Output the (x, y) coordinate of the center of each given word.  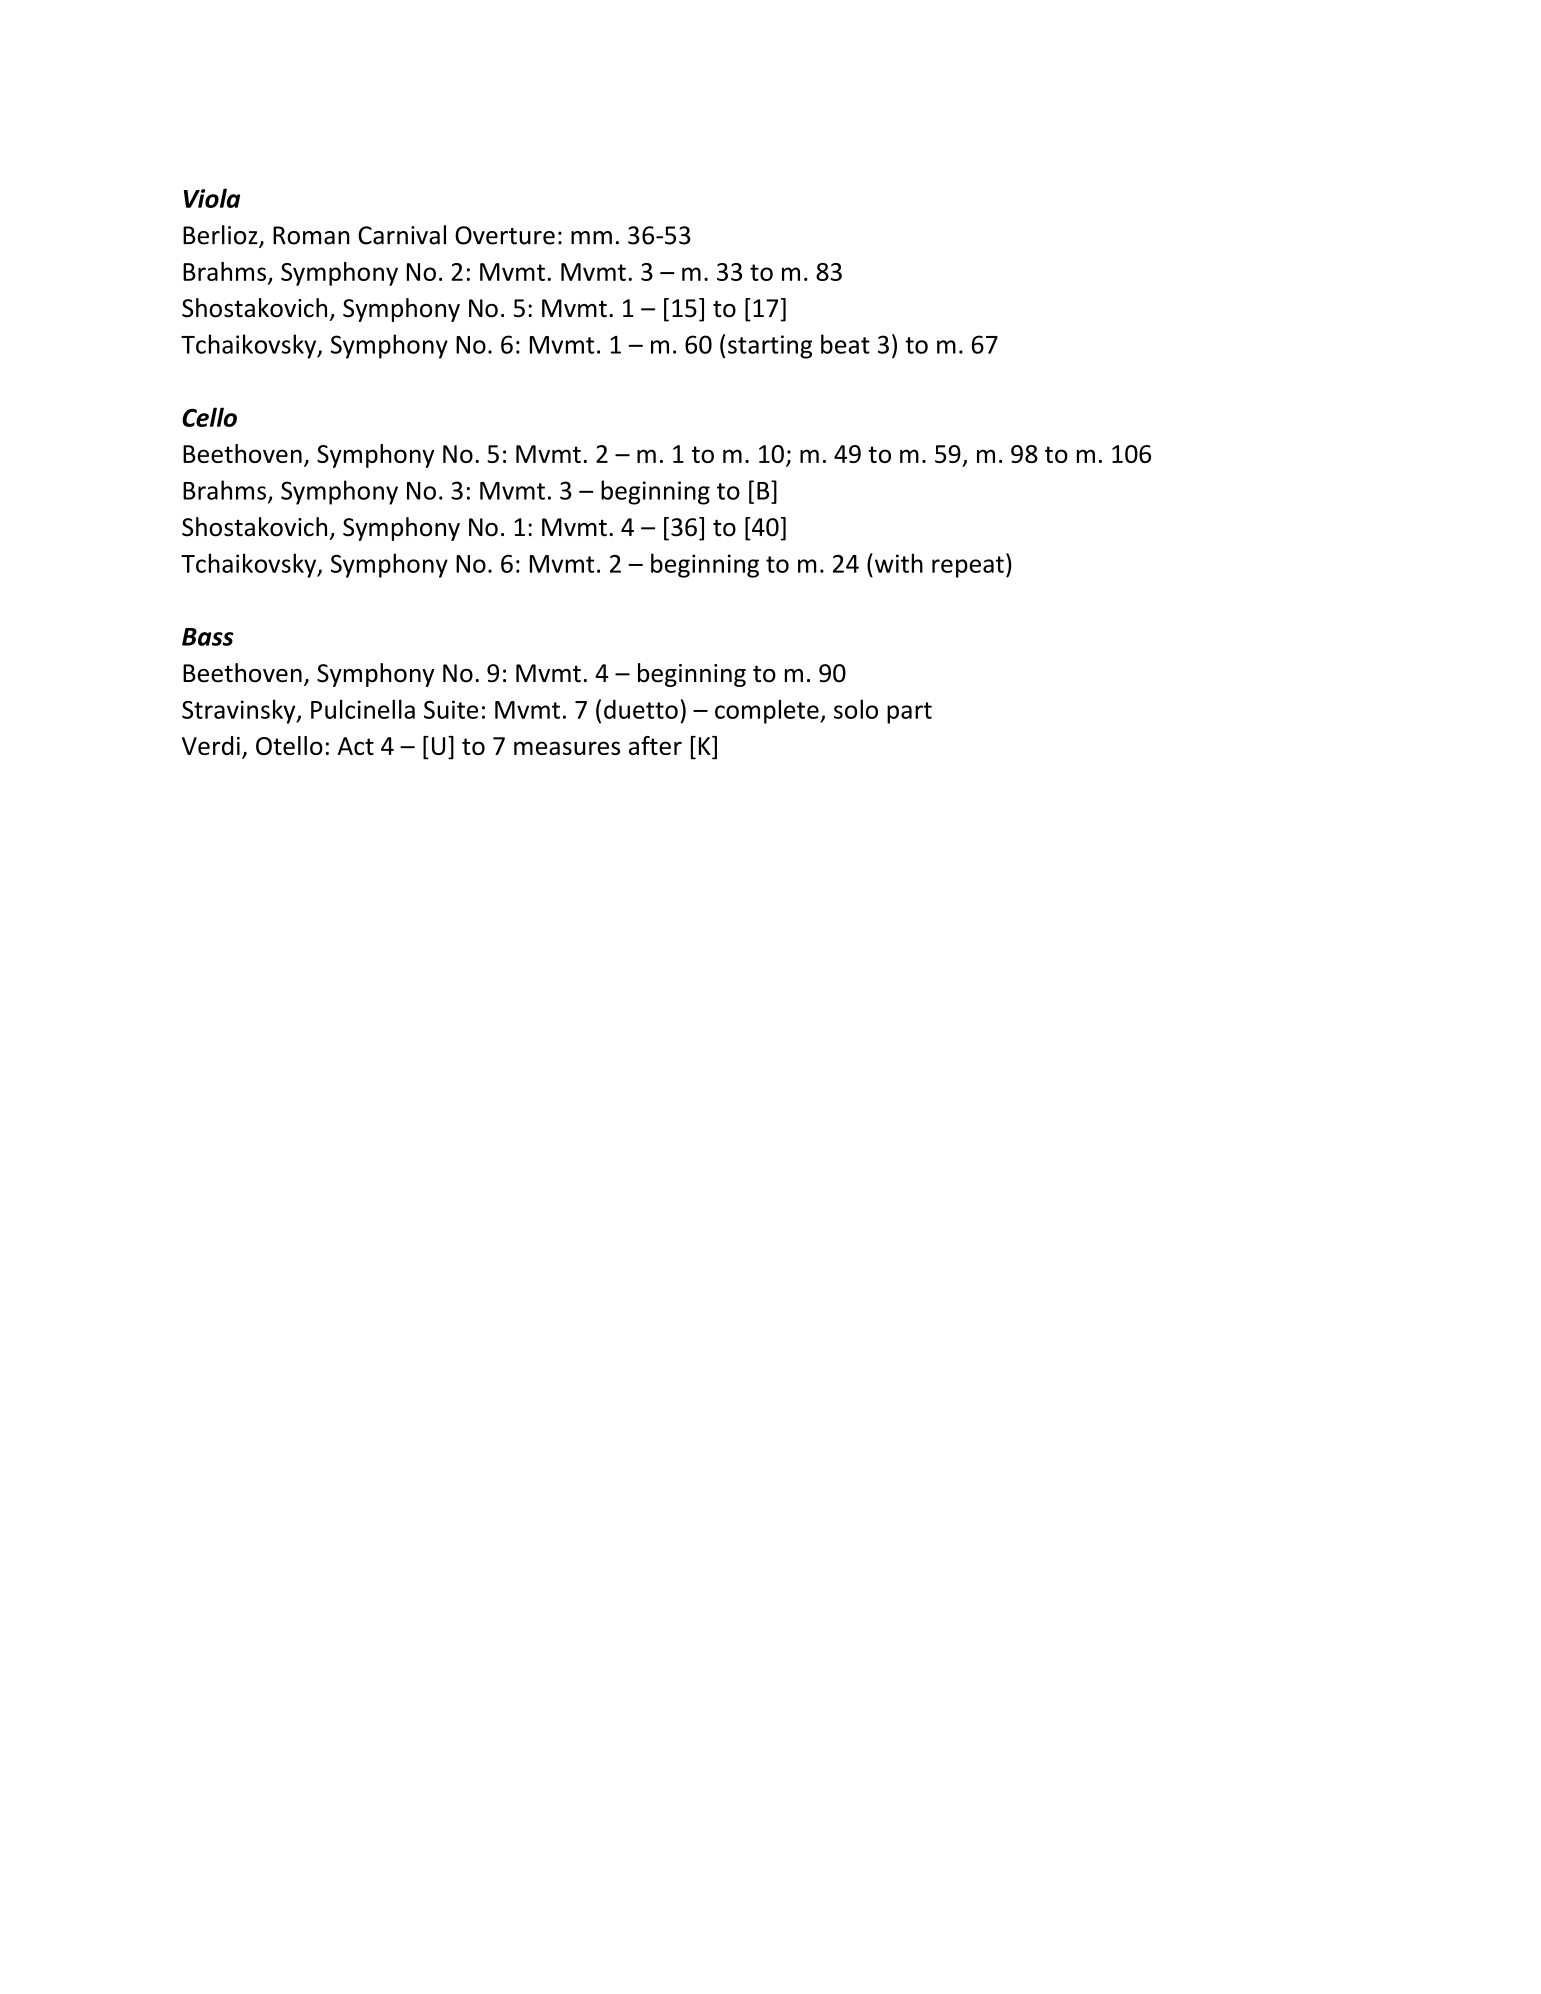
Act (356, 746)
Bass (208, 637)
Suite (451, 709)
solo (856, 709)
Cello (209, 417)
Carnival (402, 235)
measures (567, 748)
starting (770, 347)
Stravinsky (240, 711)
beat (845, 344)
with (897, 563)
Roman (311, 235)
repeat (968, 567)
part (909, 713)
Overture (505, 235)
